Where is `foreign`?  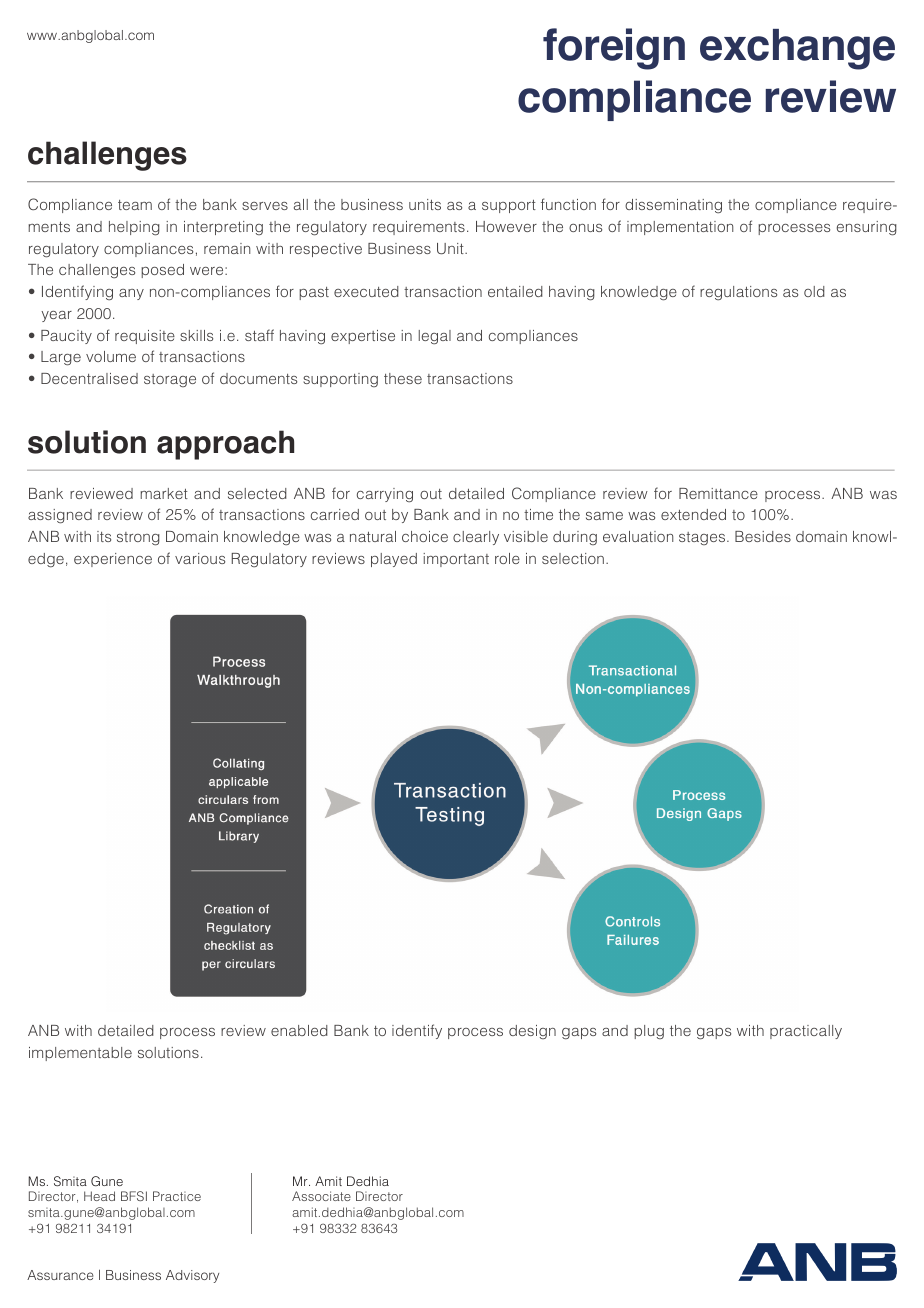
foreign is located at coordinates (614, 49).
